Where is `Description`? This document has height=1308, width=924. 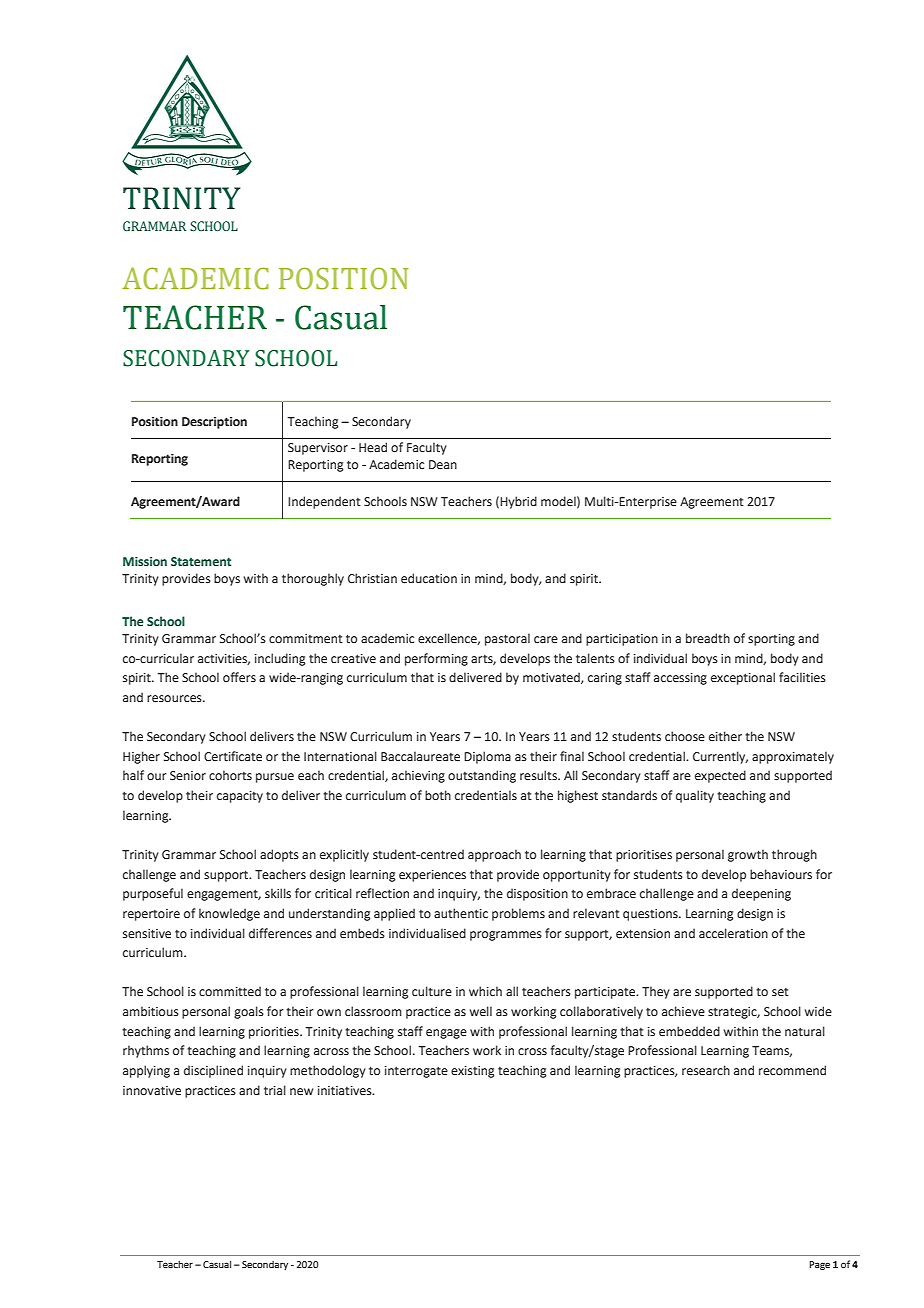 Description is located at coordinates (214, 423).
